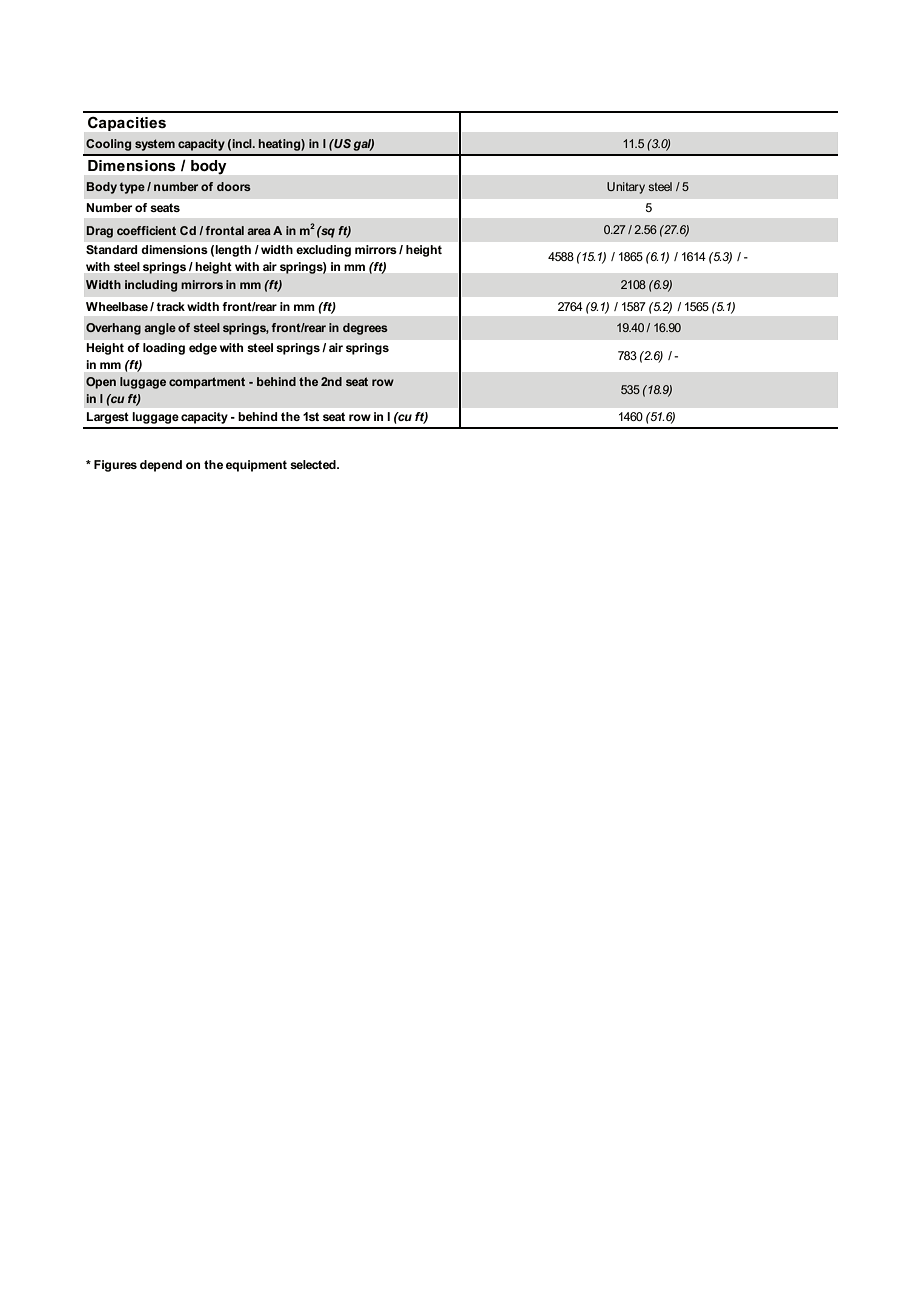 This document has height=1308, width=924. Describe the element at coordinates (170, 306) in the document. I see `track` at that location.
